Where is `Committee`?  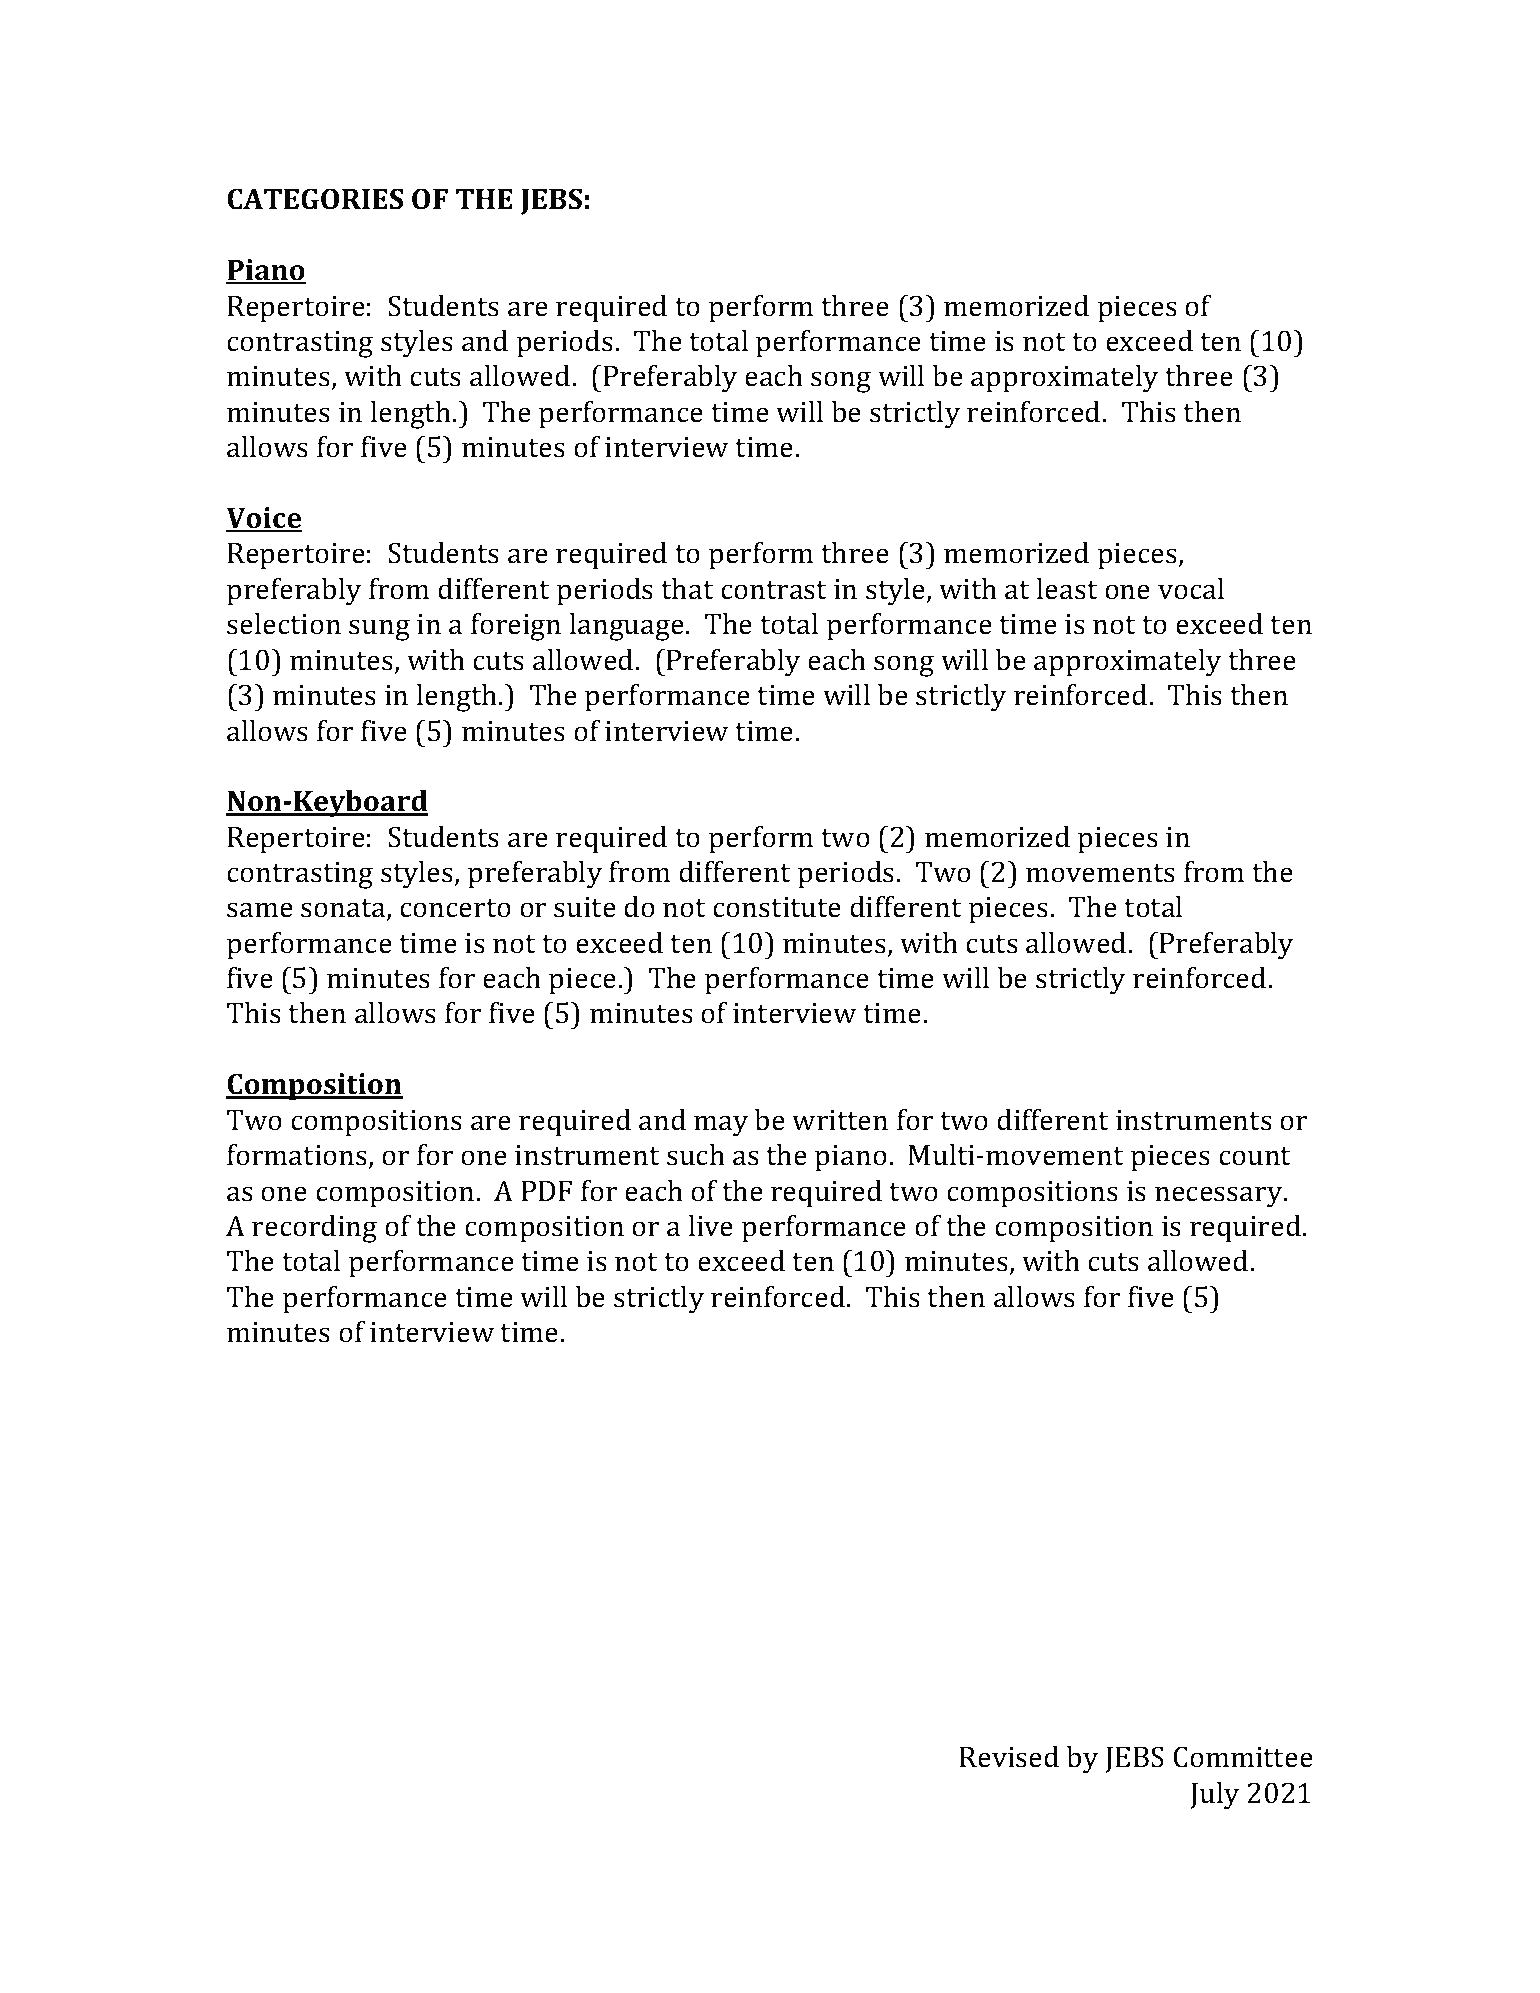 Committee is located at coordinates (1243, 1757).
